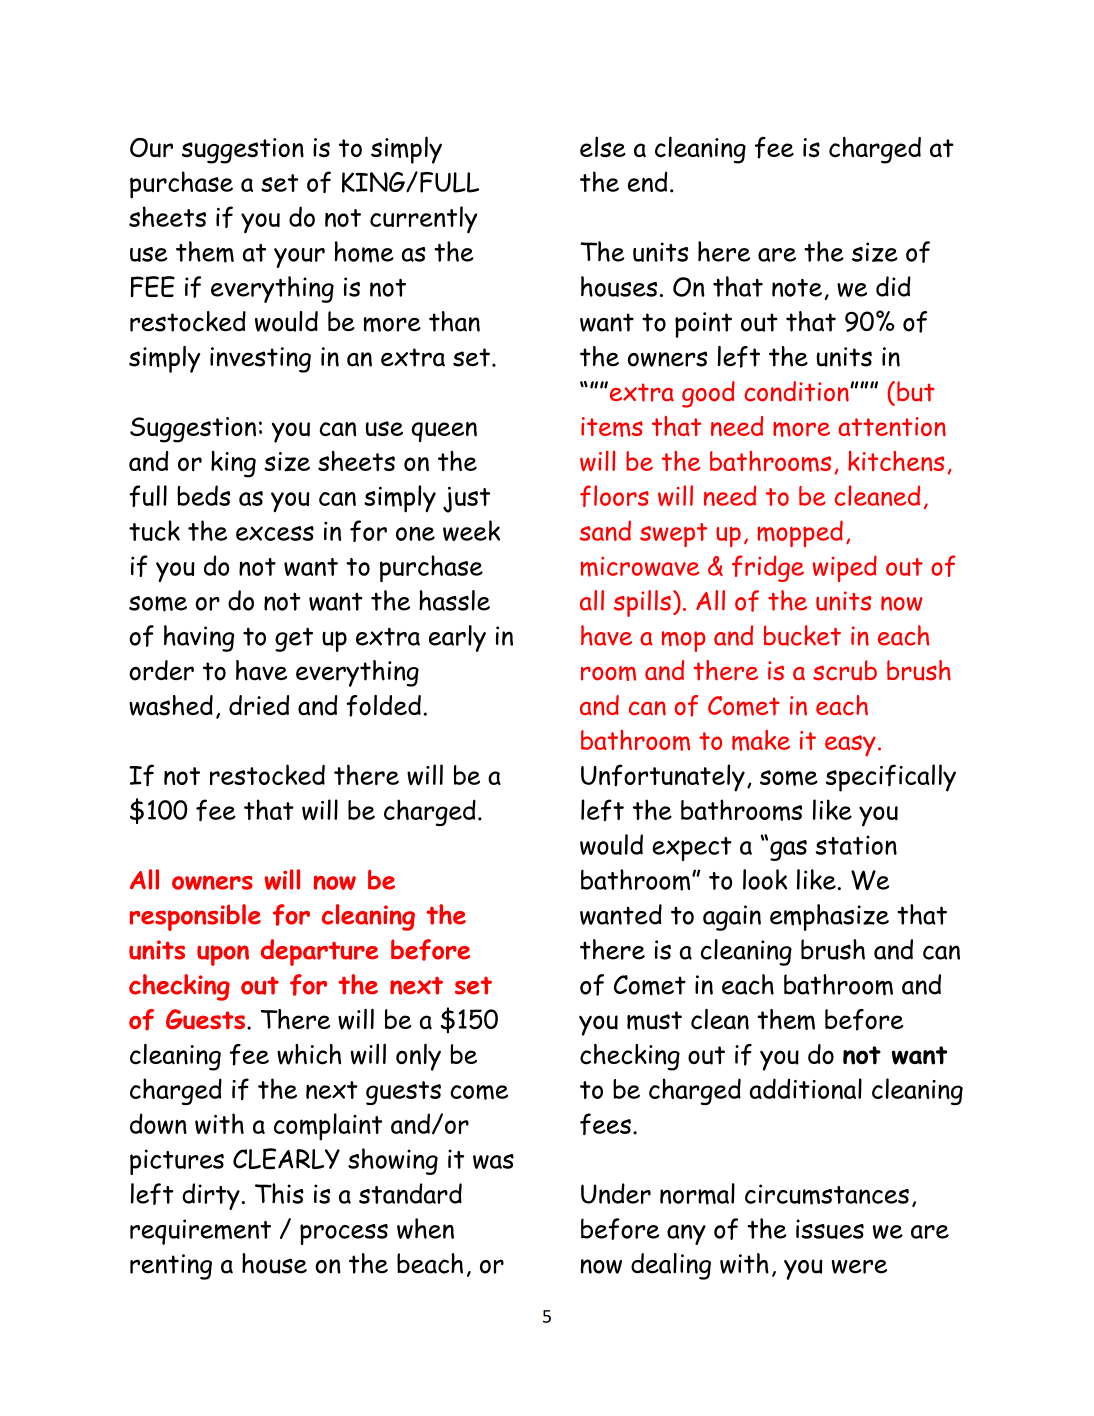  What do you see at coordinates (797, 288) in the screenshot?
I see `note` at bounding box center [797, 288].
